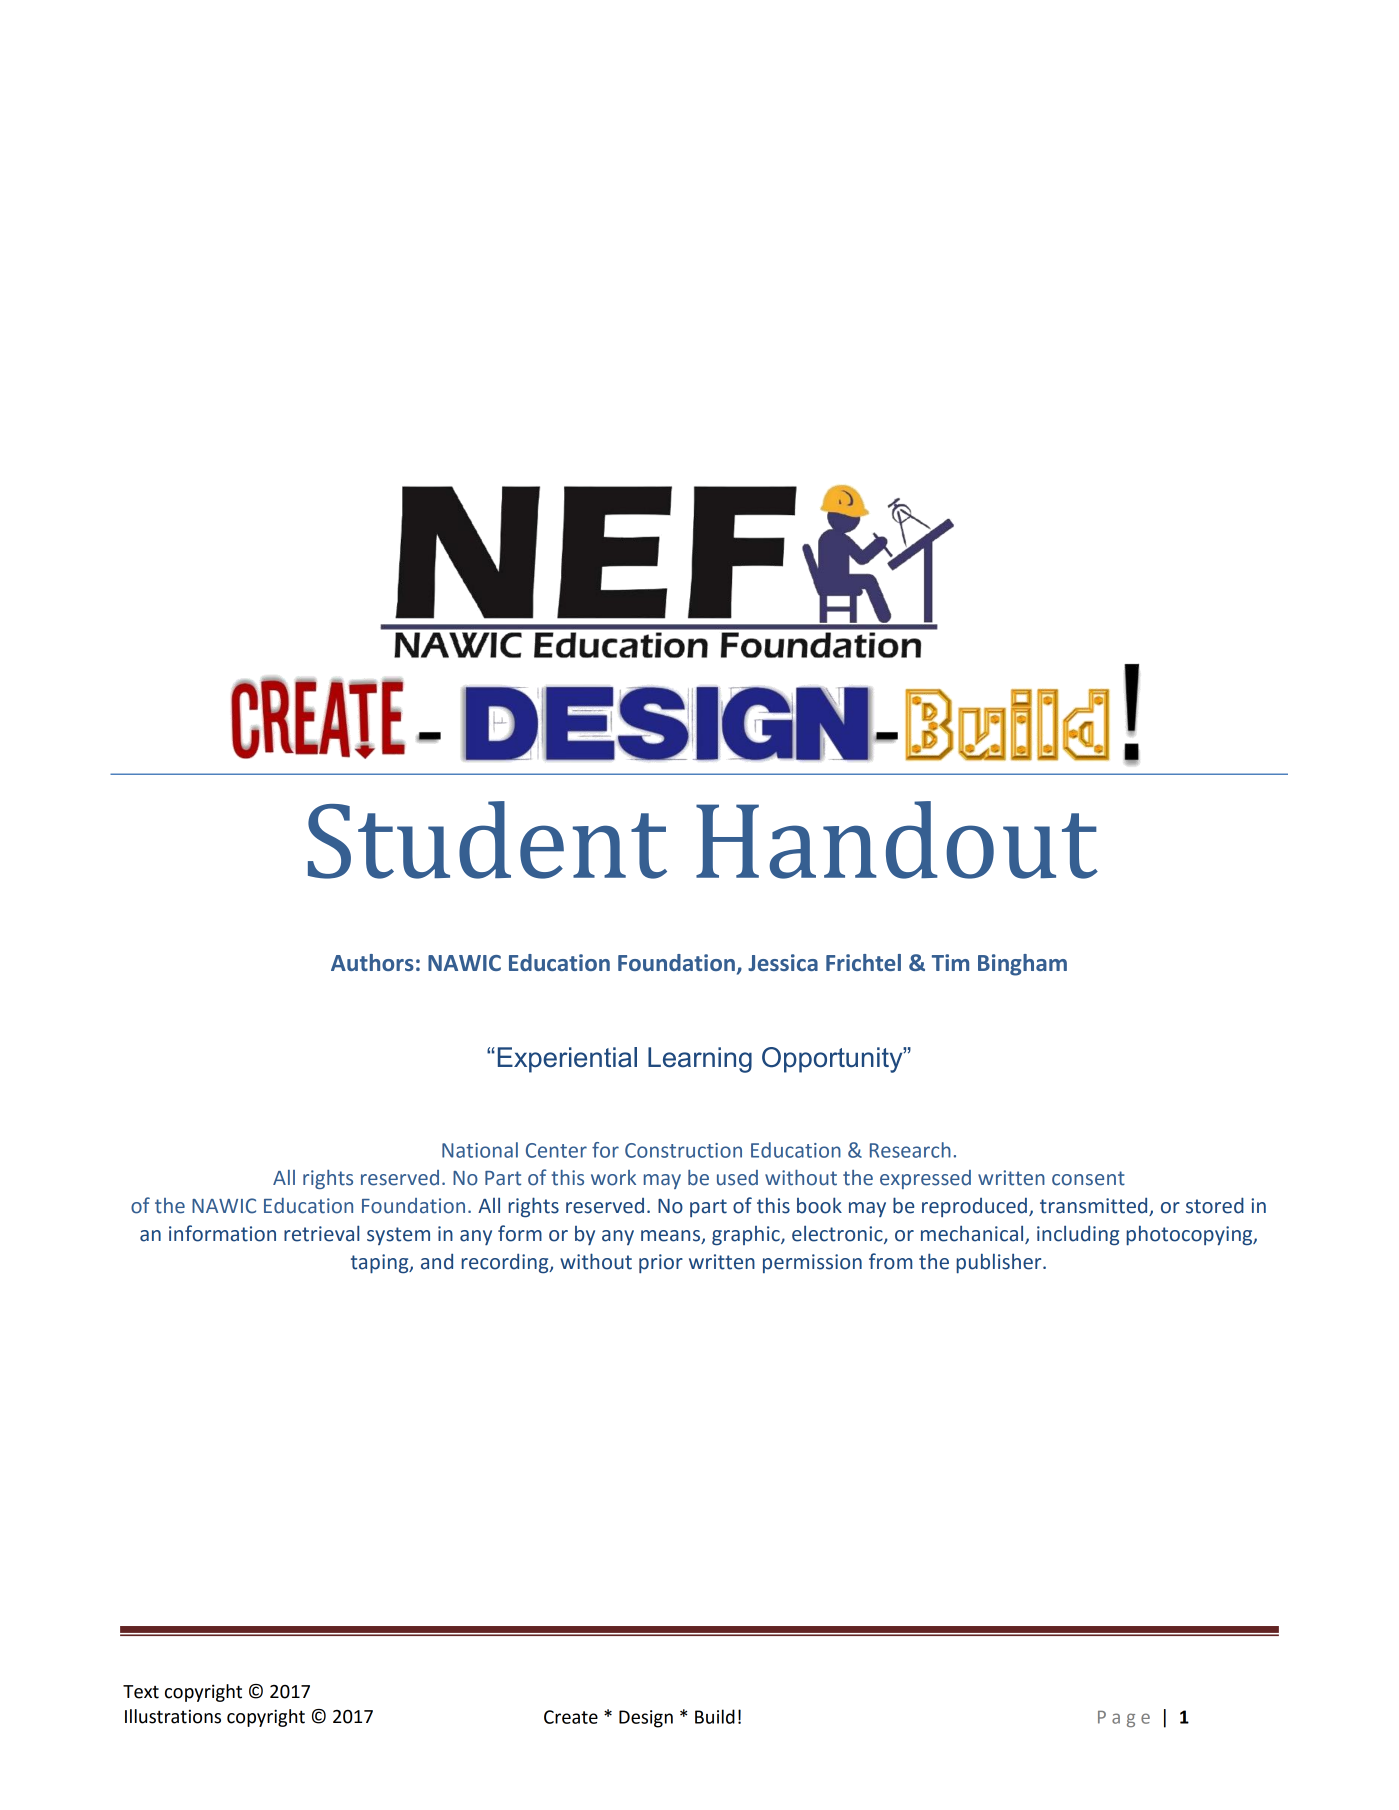 This document has width=1399, height=1810. I want to click on Learning, so click(700, 1060).
